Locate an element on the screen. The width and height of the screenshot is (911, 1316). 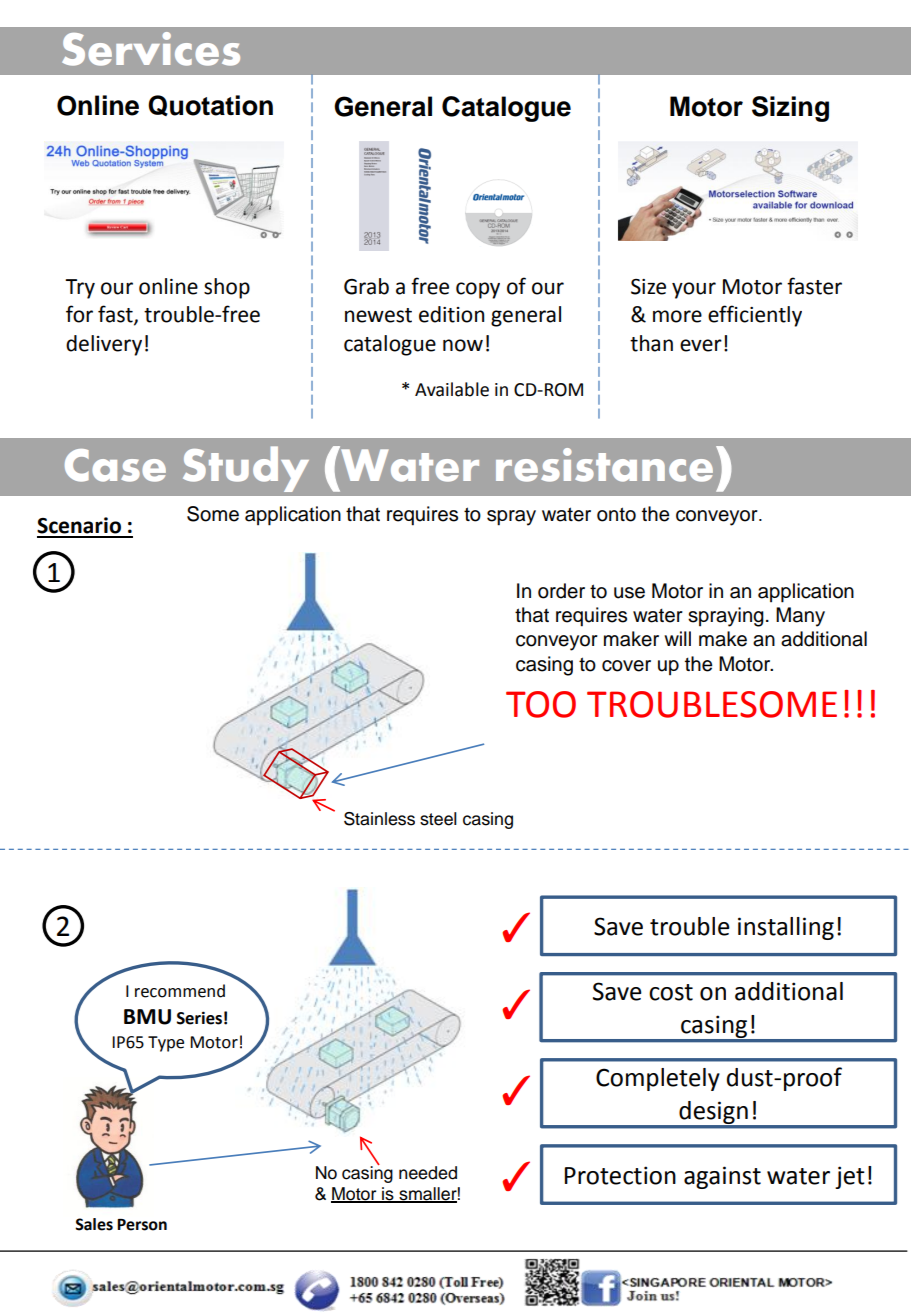
Person is located at coordinates (142, 1225).
